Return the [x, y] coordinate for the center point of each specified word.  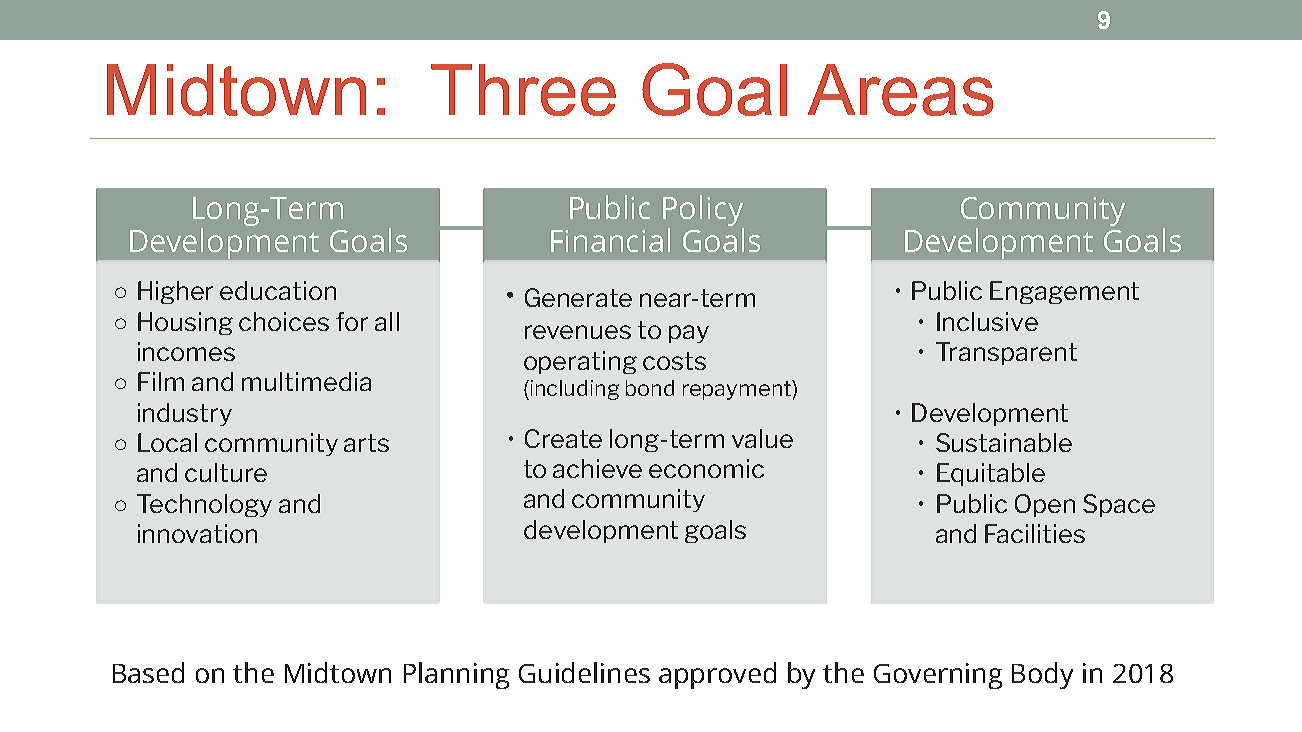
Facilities [1035, 533]
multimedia [306, 381]
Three [523, 90]
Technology [204, 505]
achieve [597, 468]
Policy [703, 212]
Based [148, 672]
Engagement [1064, 292]
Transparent [1006, 353]
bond [650, 388]
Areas [900, 90]
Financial [610, 240]
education [278, 290]
